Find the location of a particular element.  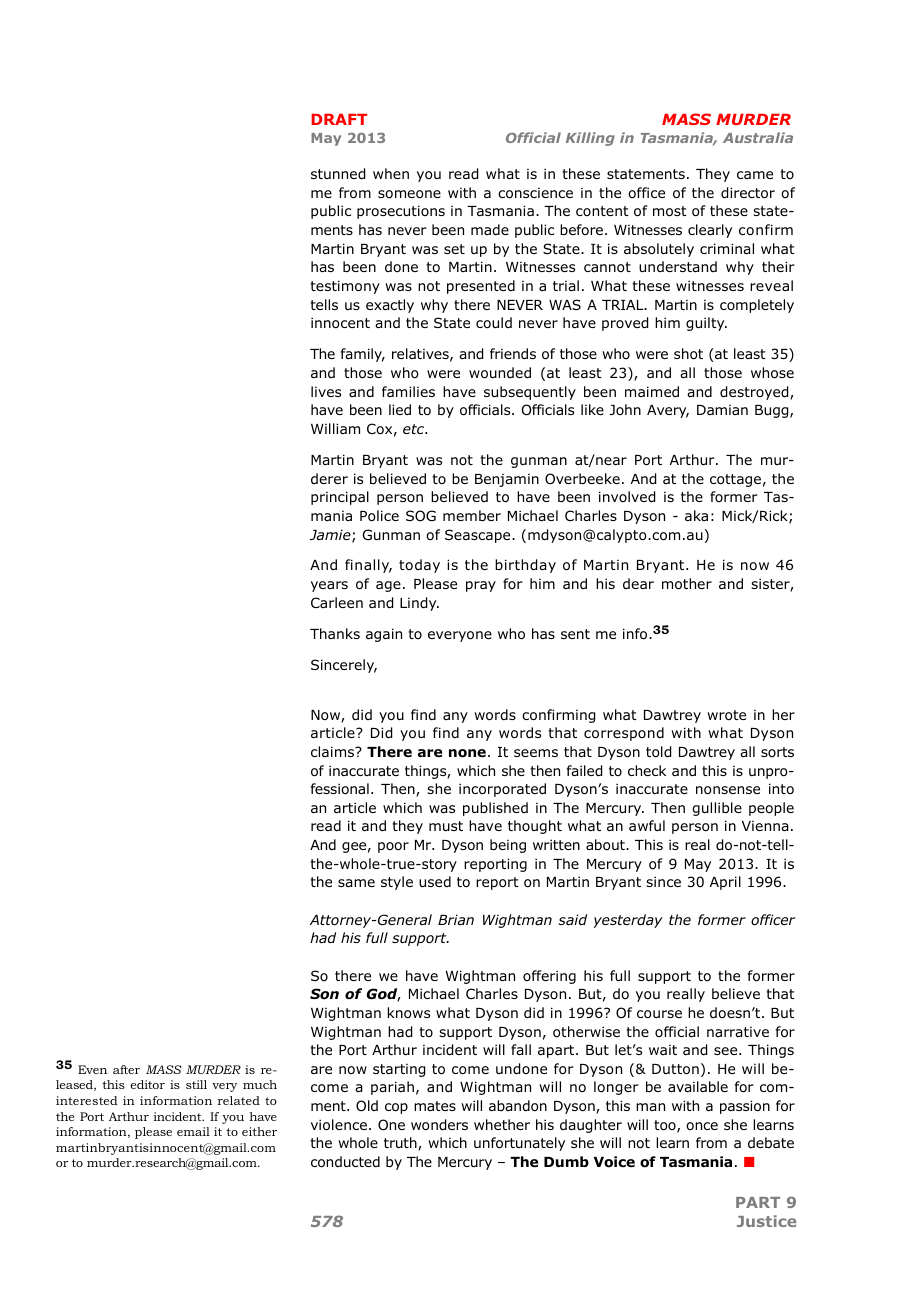

when is located at coordinates (391, 173).
